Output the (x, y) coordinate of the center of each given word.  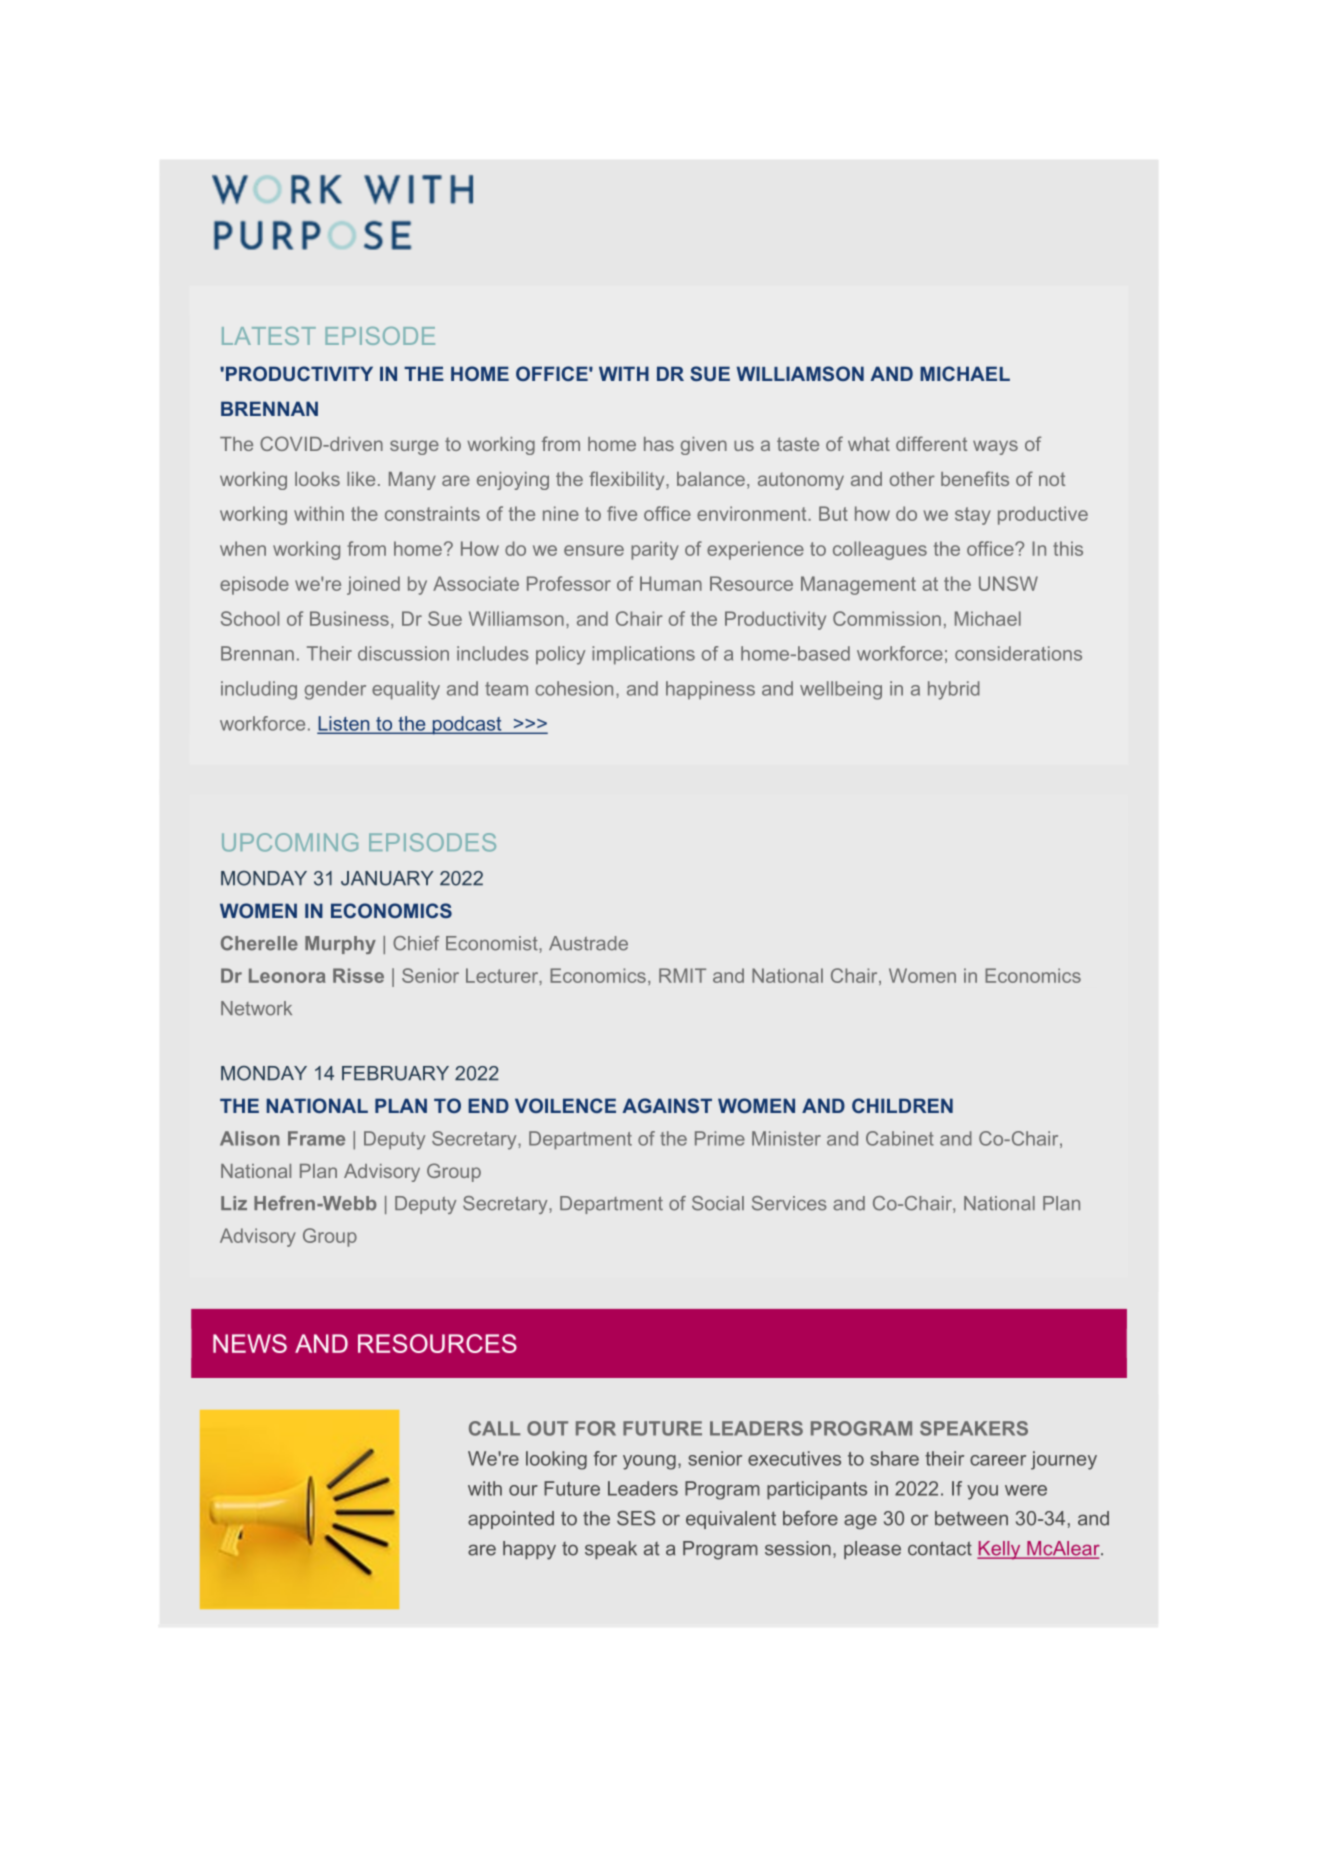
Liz (234, 1203)
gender (335, 690)
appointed (511, 1520)
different (931, 443)
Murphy (340, 945)
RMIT (682, 975)
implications (643, 655)
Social (718, 1203)
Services (789, 1203)
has (659, 444)
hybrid (954, 690)
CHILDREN (902, 1105)
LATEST (269, 336)
